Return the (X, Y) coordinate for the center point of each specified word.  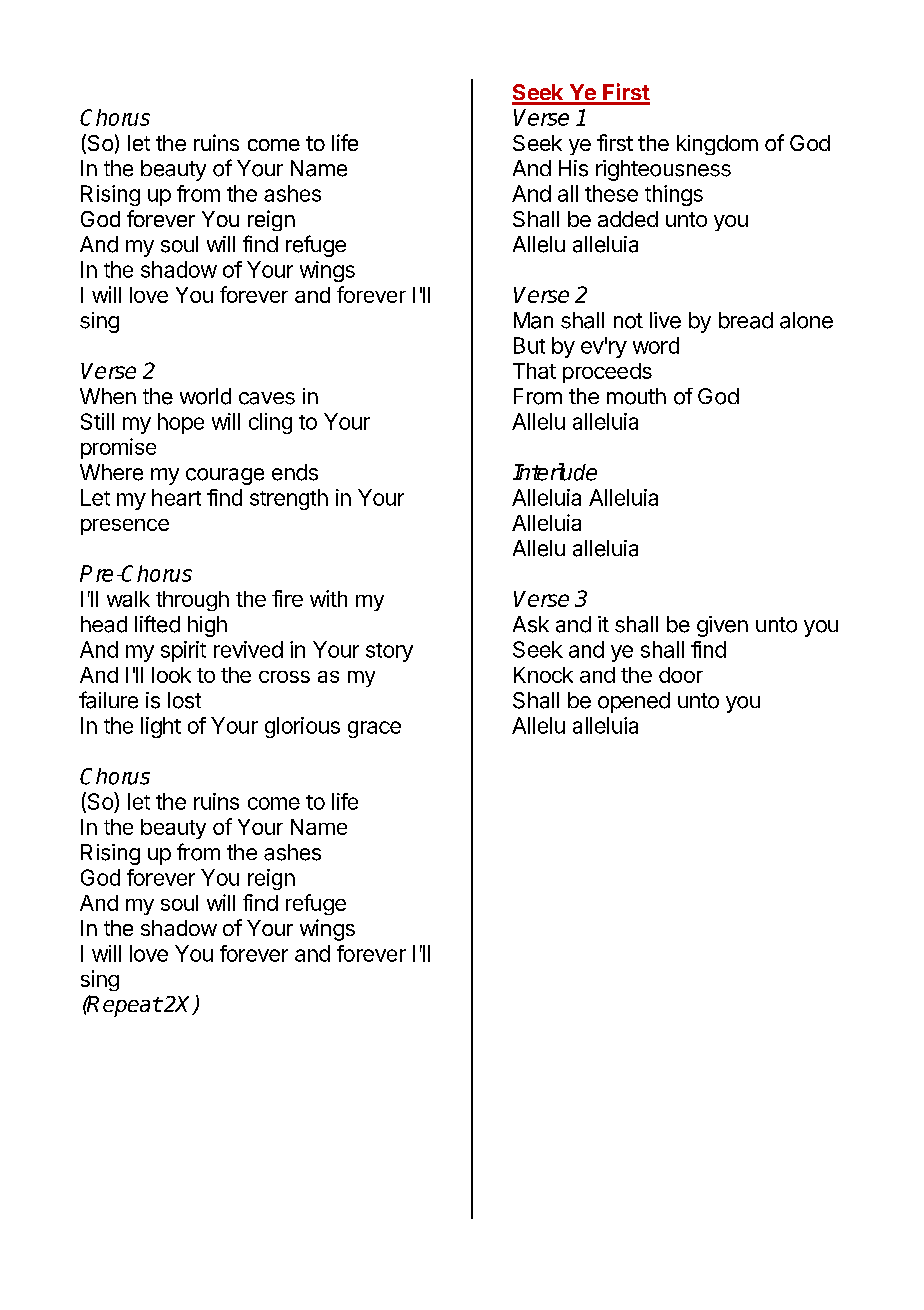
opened (634, 702)
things (674, 195)
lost (184, 700)
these (611, 193)
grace (374, 729)
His (573, 168)
